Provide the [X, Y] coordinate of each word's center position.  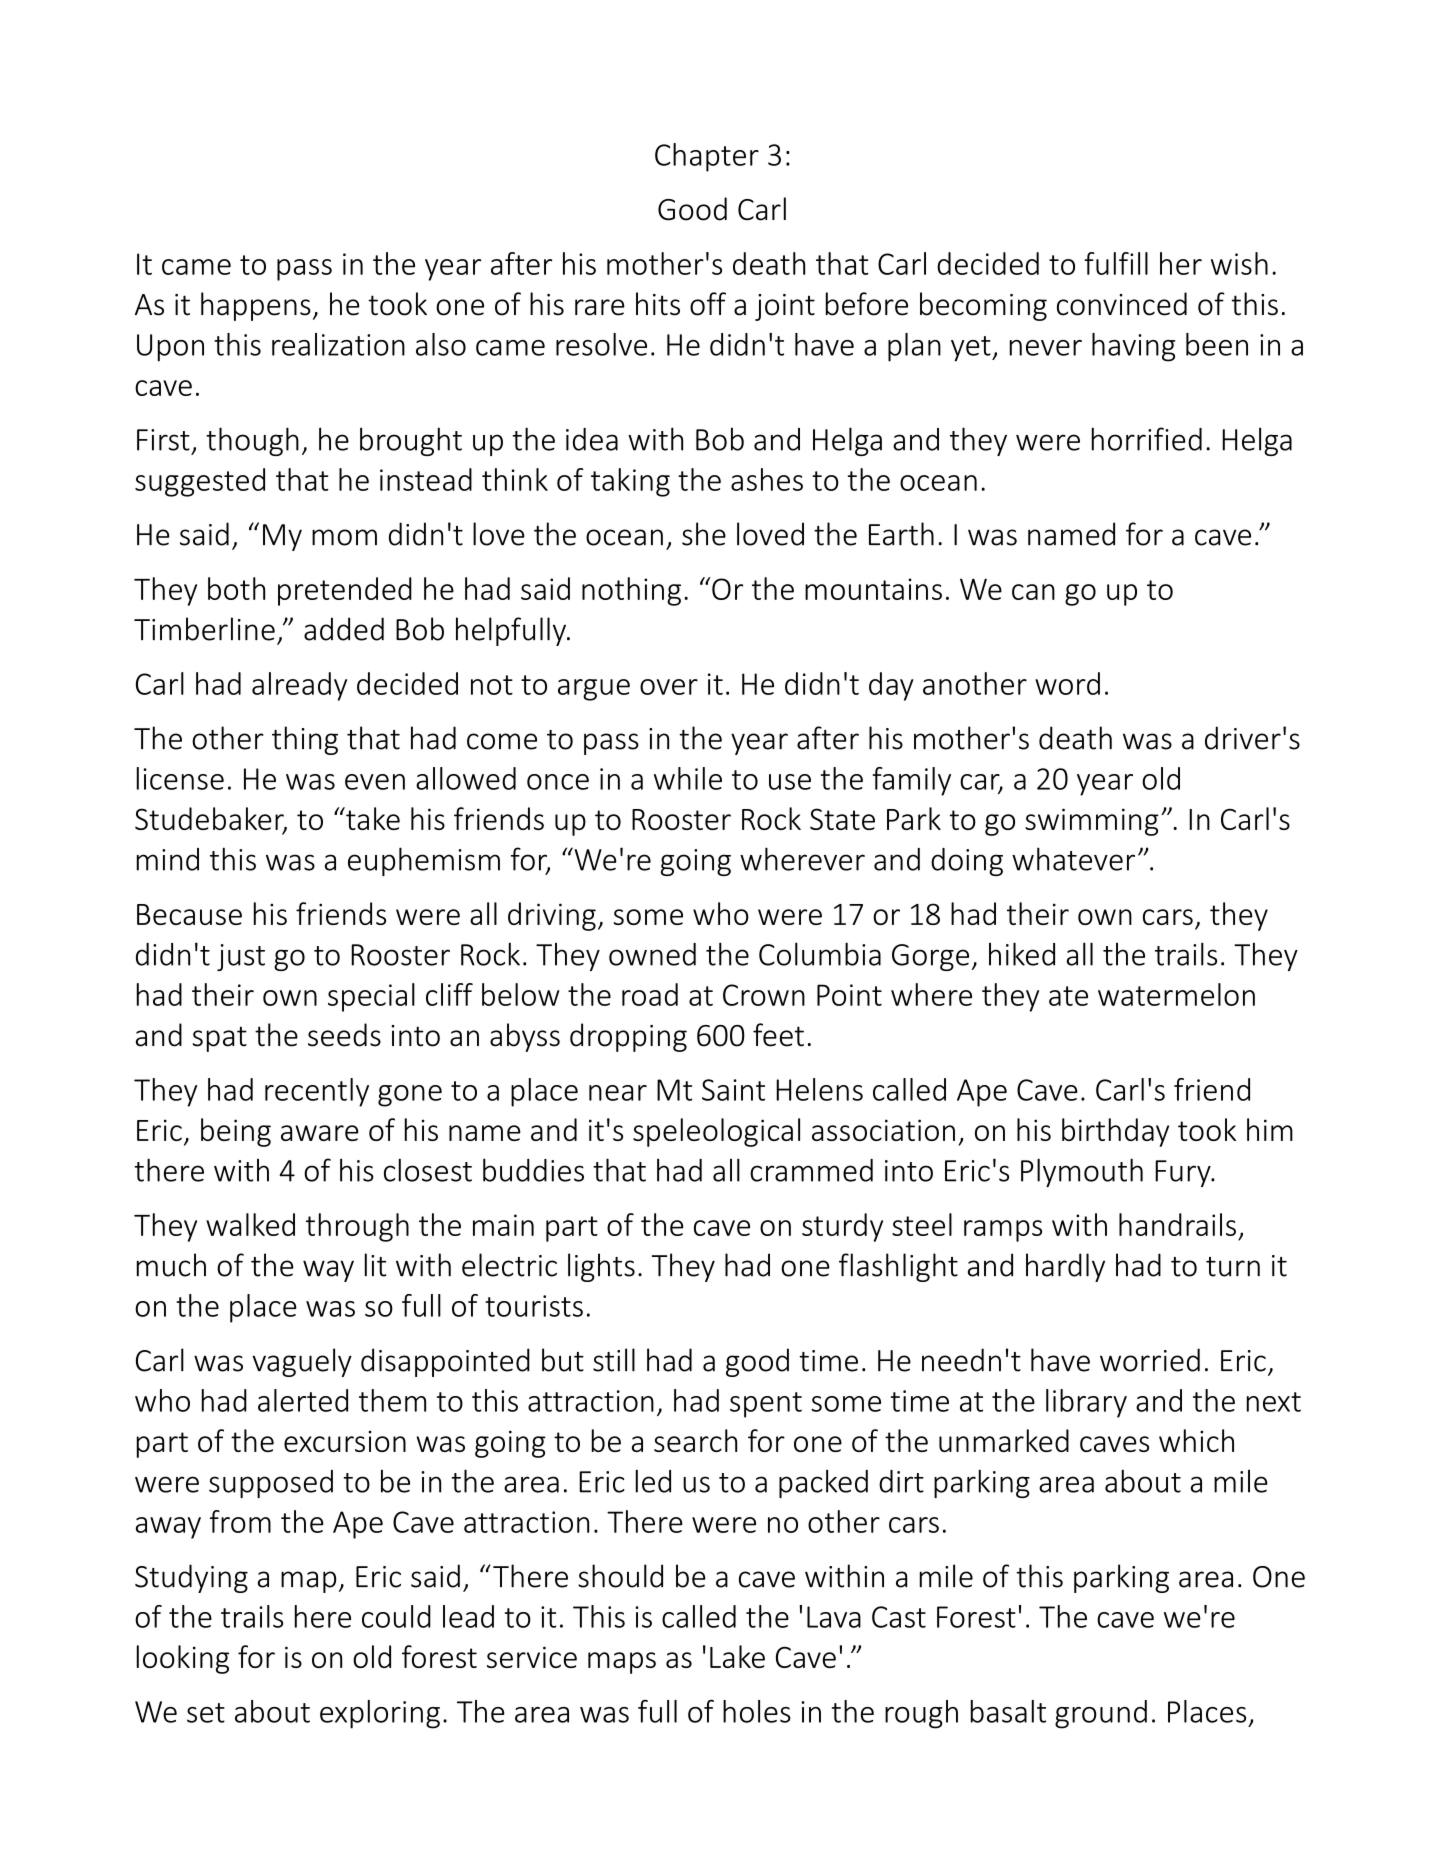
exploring [380, 1714]
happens [256, 306]
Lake [737, 1656]
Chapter [707, 157]
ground [1101, 1714]
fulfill [1116, 263]
